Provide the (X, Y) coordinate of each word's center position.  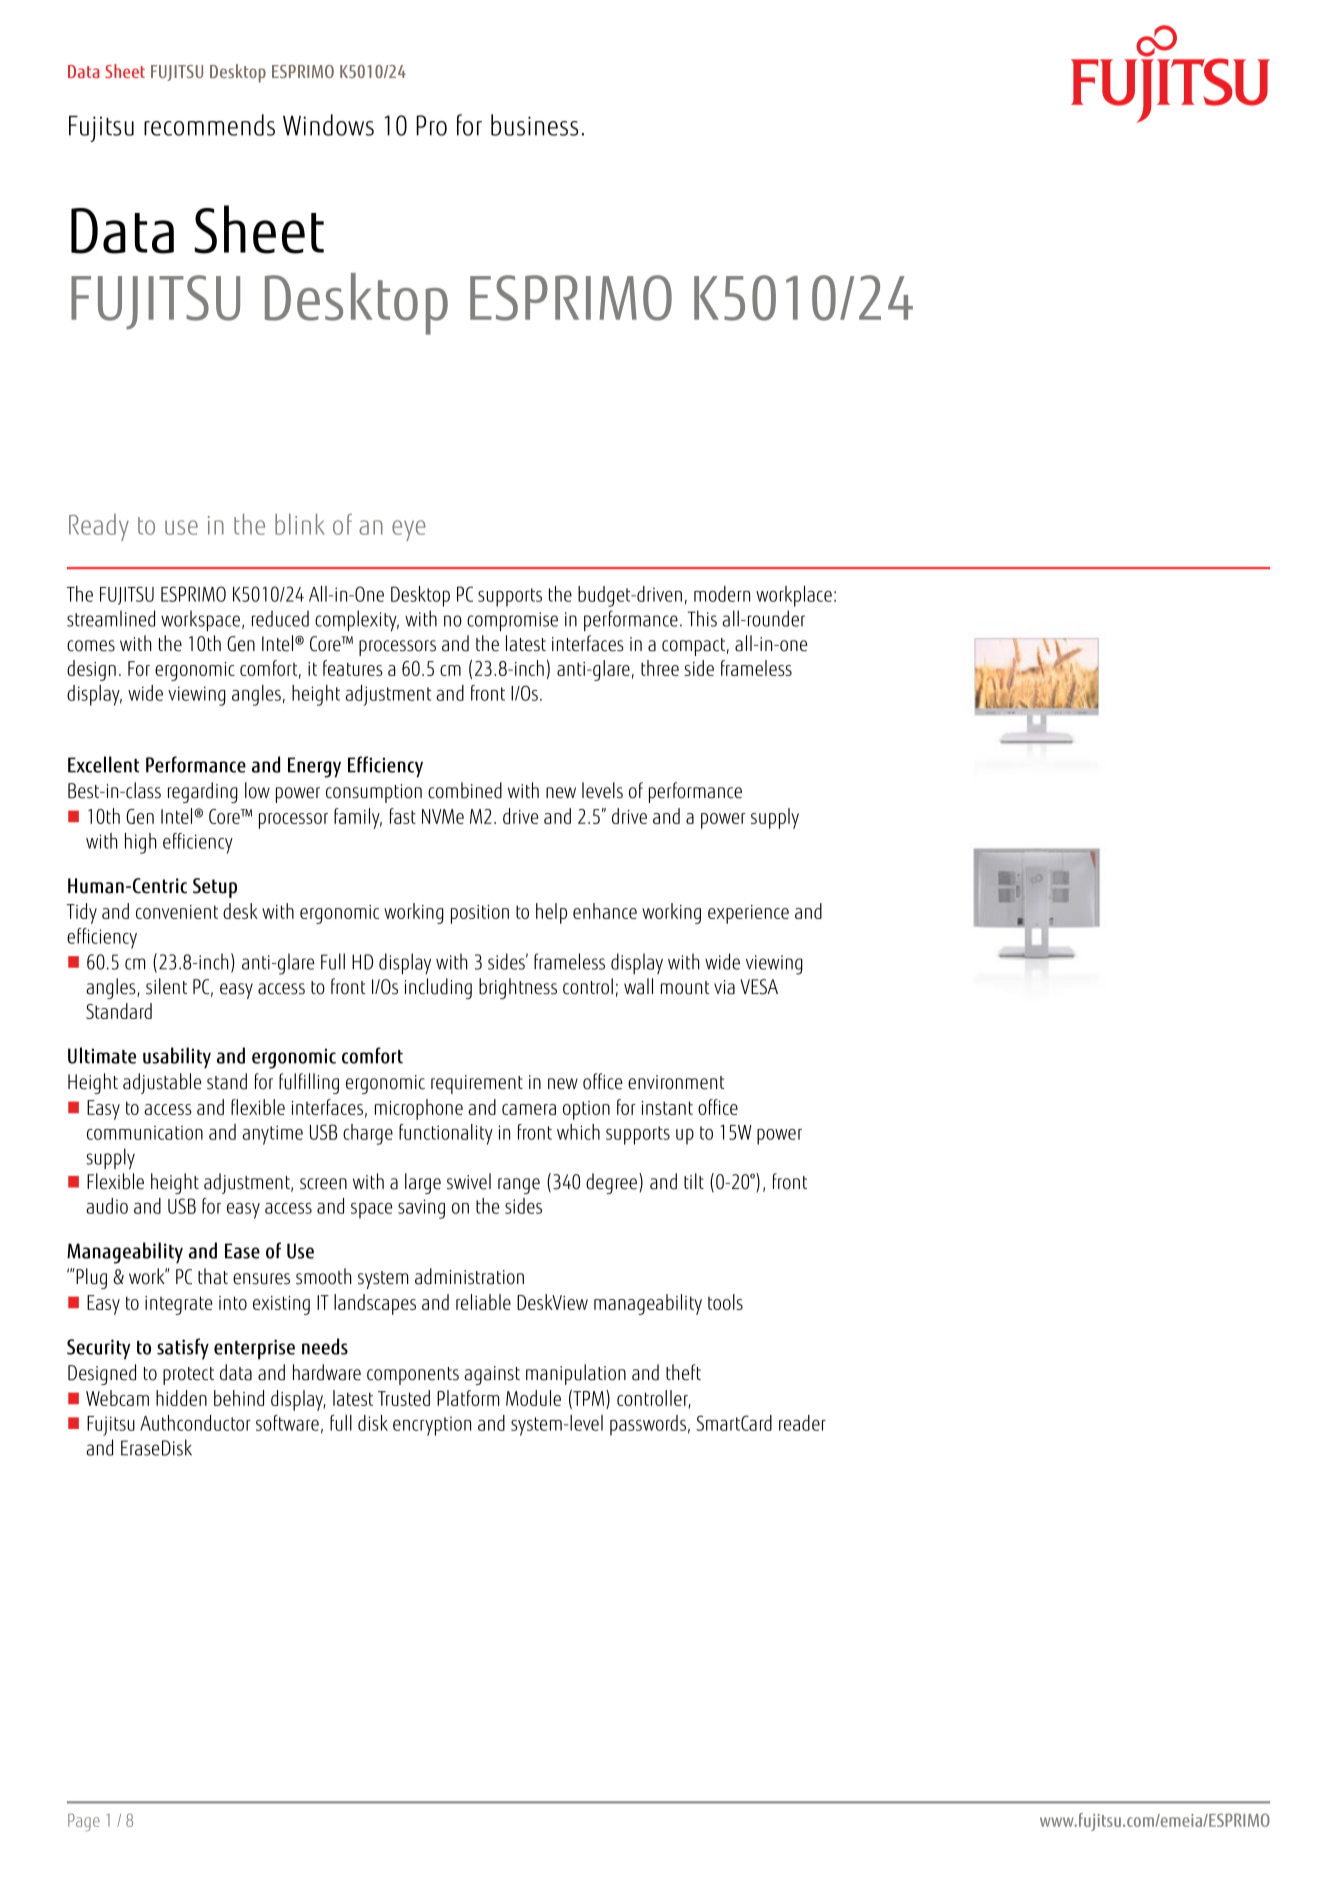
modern (722, 594)
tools (725, 1302)
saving (421, 1209)
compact (693, 647)
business (534, 125)
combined (465, 790)
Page (84, 1822)
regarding (203, 792)
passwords (648, 1425)
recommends (209, 125)
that (213, 1276)
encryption (432, 1426)
